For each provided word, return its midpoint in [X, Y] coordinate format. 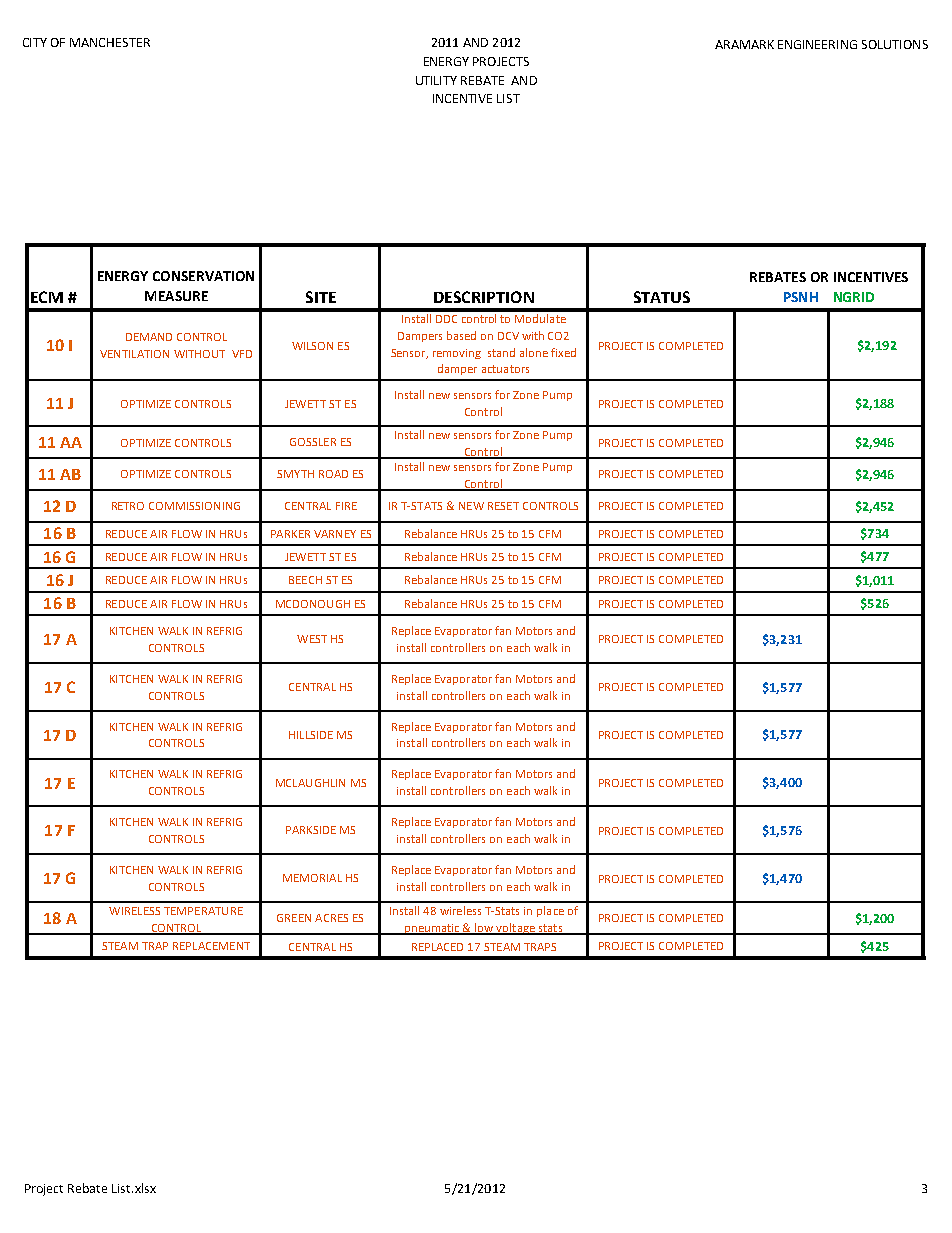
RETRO [128, 506]
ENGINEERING [817, 44]
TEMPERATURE [203, 911]
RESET [503, 506]
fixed [563, 352]
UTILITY [436, 80]
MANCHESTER [110, 42]
